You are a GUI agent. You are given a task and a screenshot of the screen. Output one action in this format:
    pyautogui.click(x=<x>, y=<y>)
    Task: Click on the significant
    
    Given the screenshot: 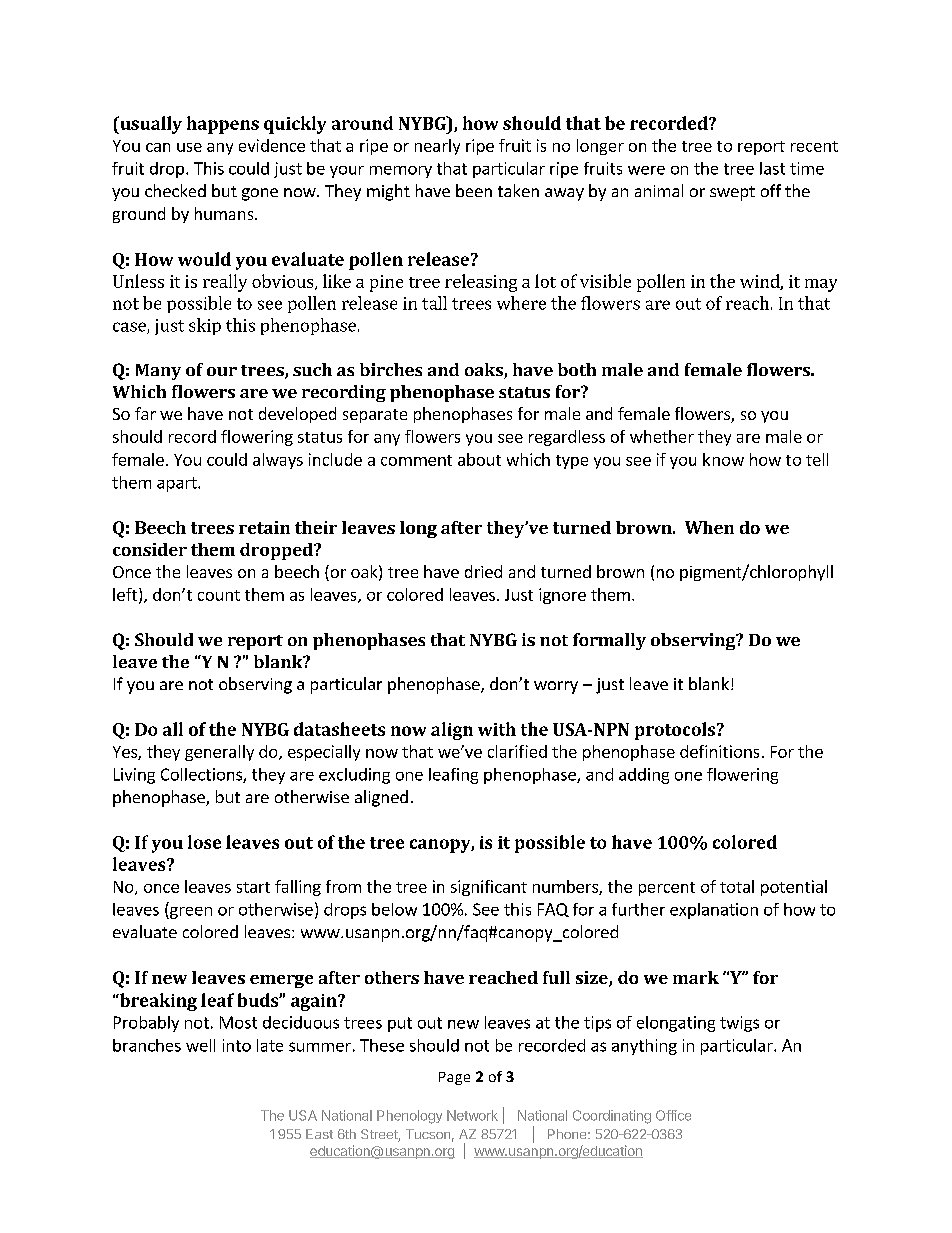 What is the action you would take?
    pyautogui.click(x=489, y=888)
